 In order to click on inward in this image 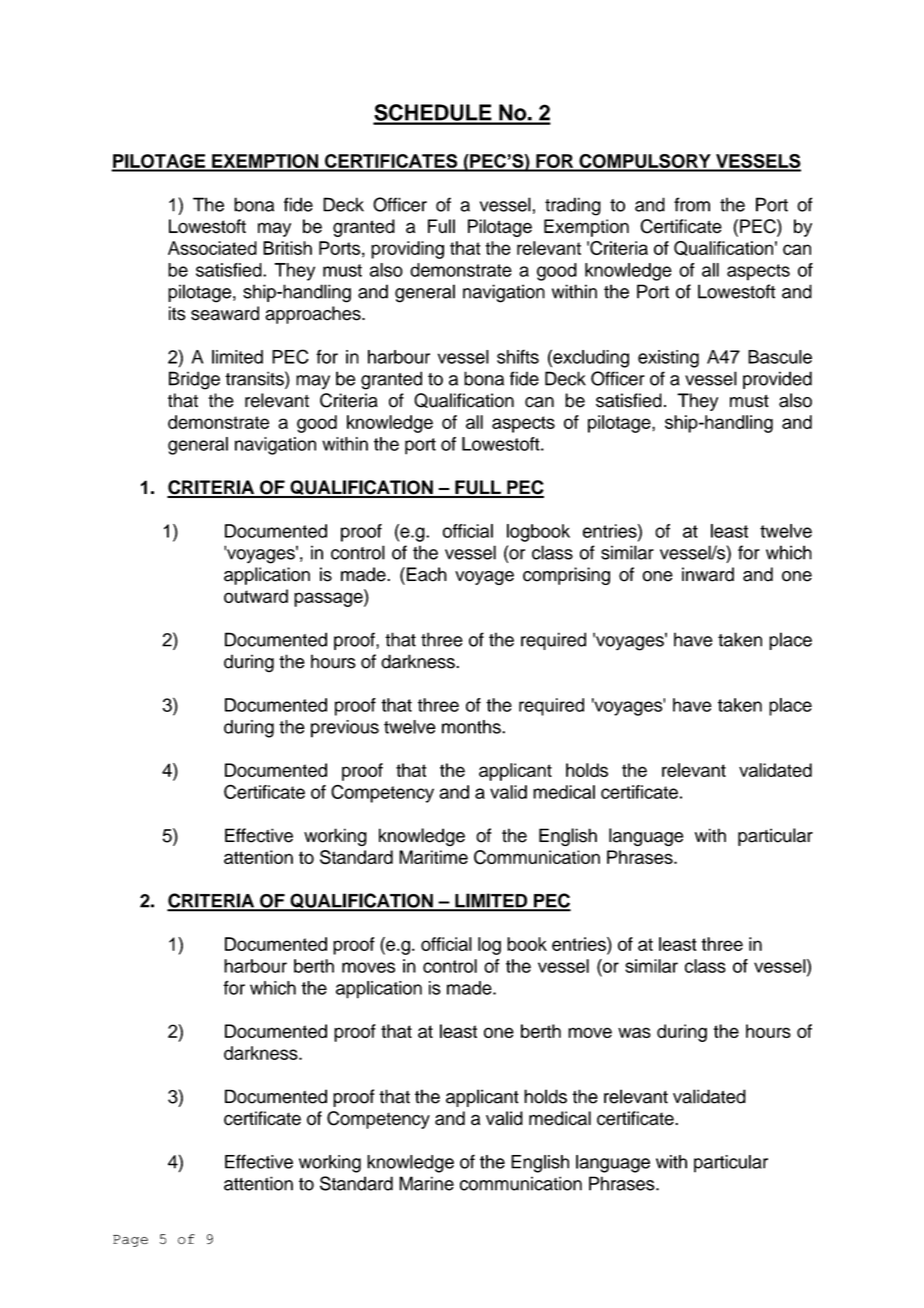, I will do `click(708, 574)`.
